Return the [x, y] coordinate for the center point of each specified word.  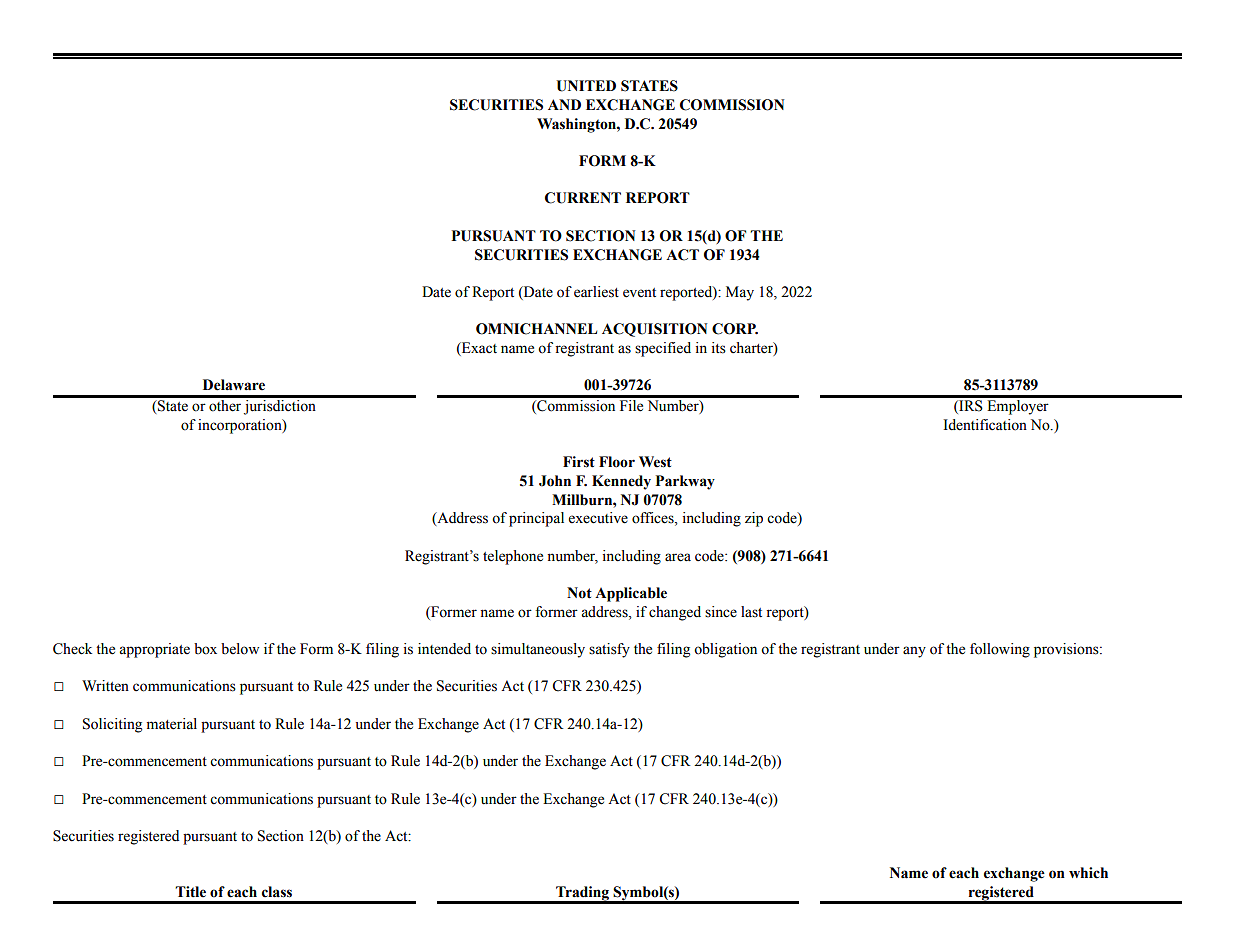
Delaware [234, 385]
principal [536, 519]
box [205, 649]
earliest [596, 292]
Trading [582, 894]
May [740, 293]
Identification [985, 425]
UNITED [586, 86]
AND [564, 104]
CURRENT [583, 198]
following [1000, 650]
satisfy [609, 650]
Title [190, 892]
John [555, 481]
